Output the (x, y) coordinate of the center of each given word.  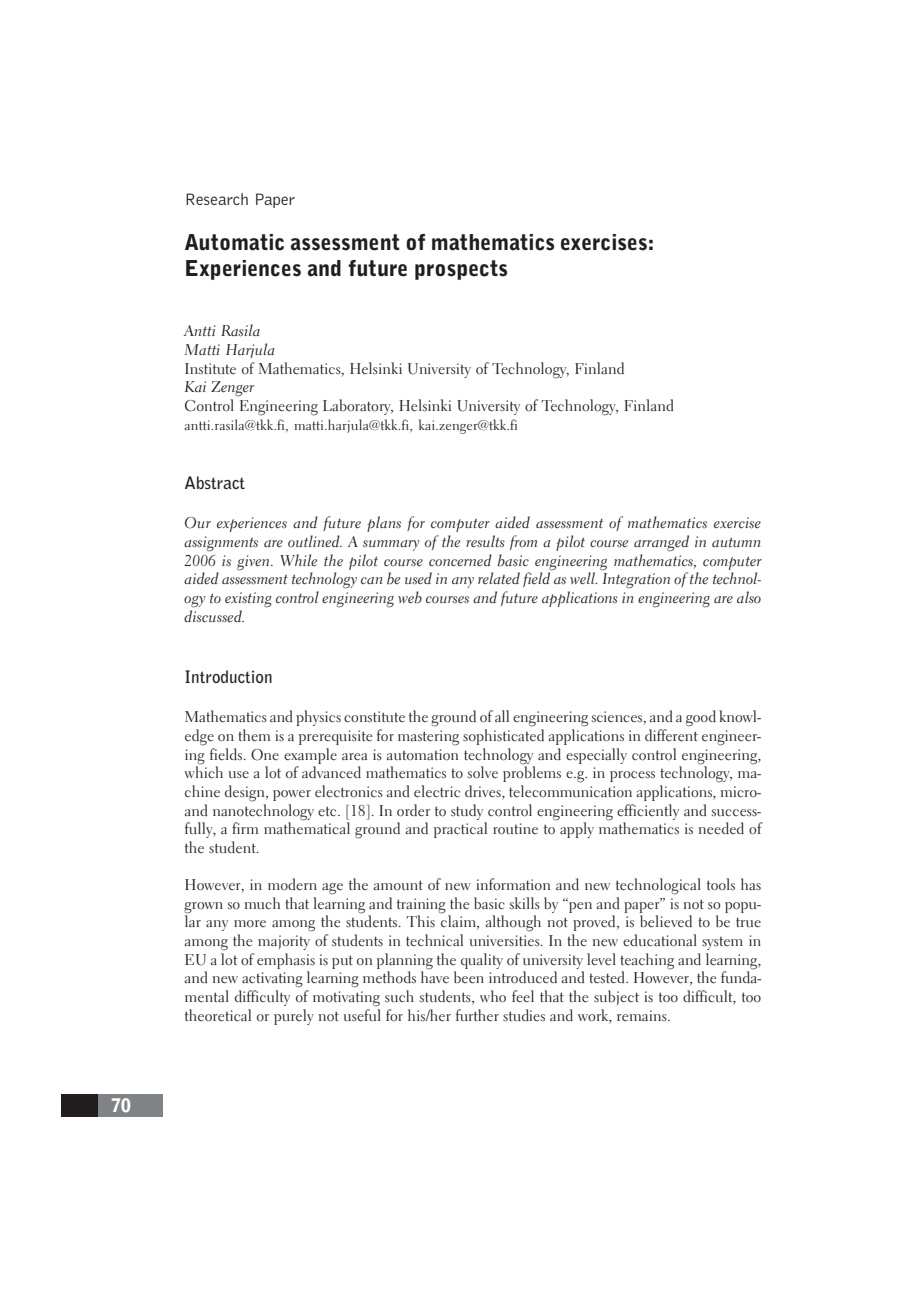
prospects (461, 270)
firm (245, 828)
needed (721, 828)
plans (384, 524)
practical (460, 830)
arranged (661, 543)
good (701, 718)
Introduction (228, 676)
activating (272, 980)
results (485, 541)
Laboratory (358, 407)
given (254, 563)
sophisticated (503, 737)
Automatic (234, 242)
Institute (210, 369)
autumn (736, 542)
